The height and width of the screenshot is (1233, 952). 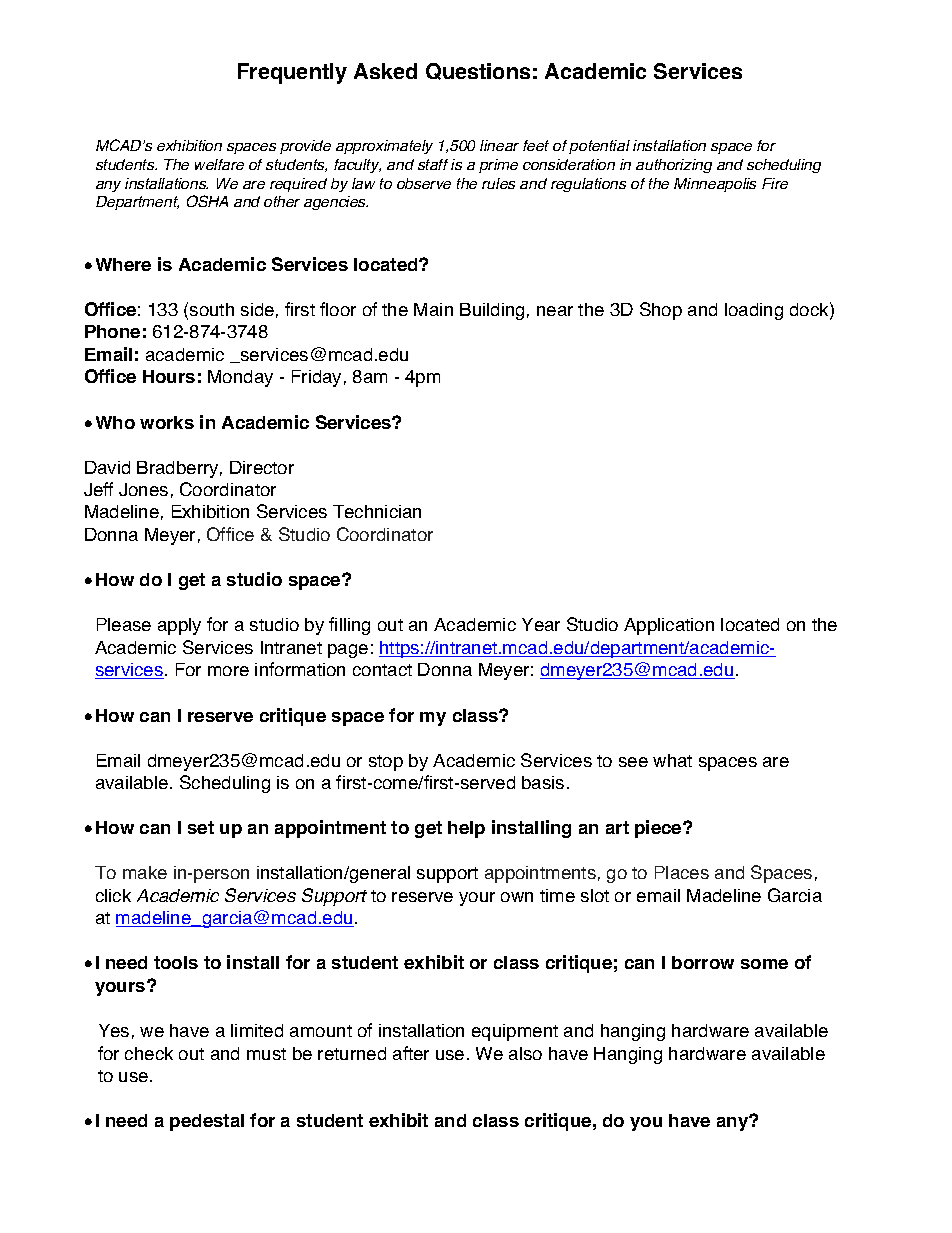 I want to click on welfare, so click(x=219, y=164).
